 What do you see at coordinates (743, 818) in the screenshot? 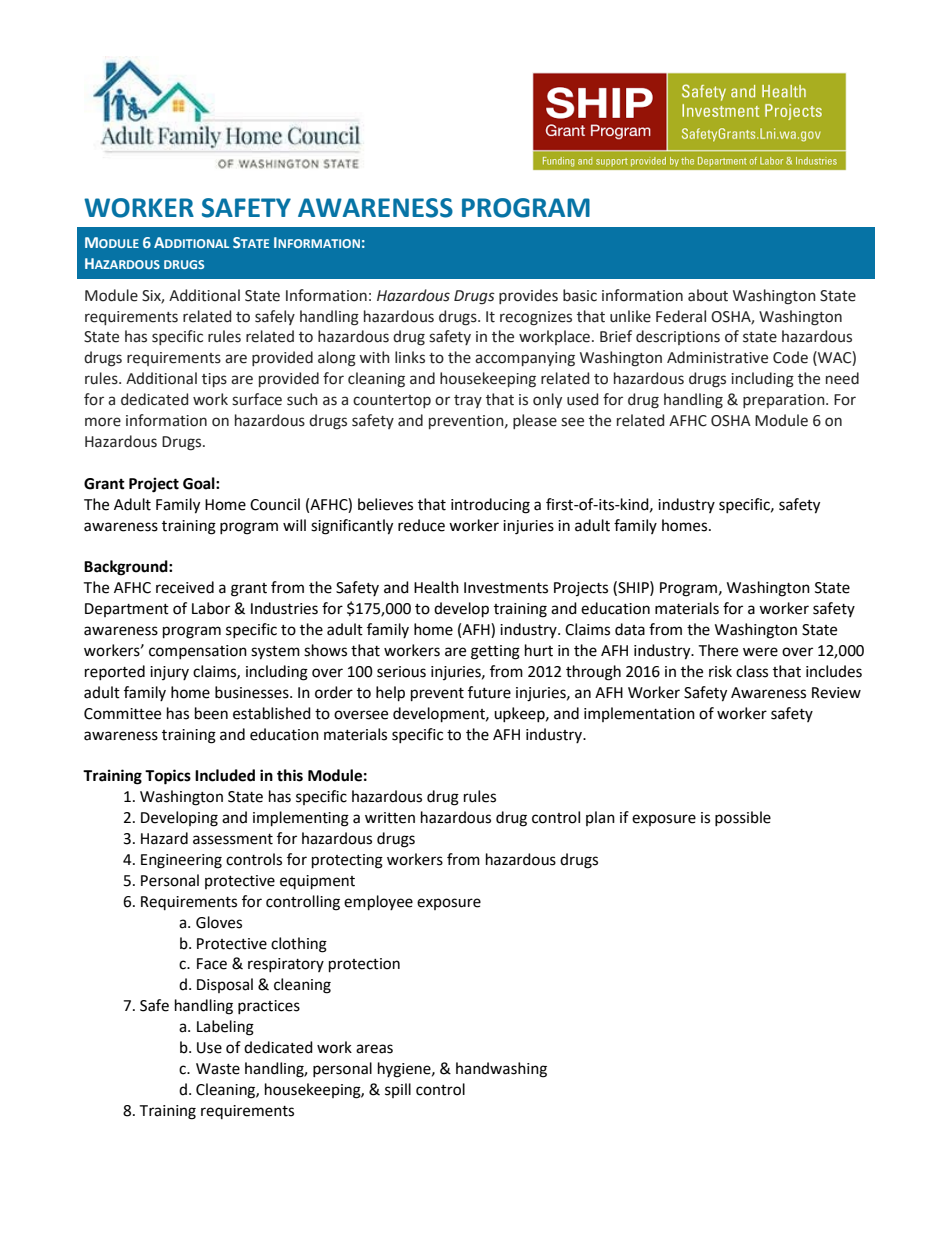
I see `possible` at bounding box center [743, 818].
